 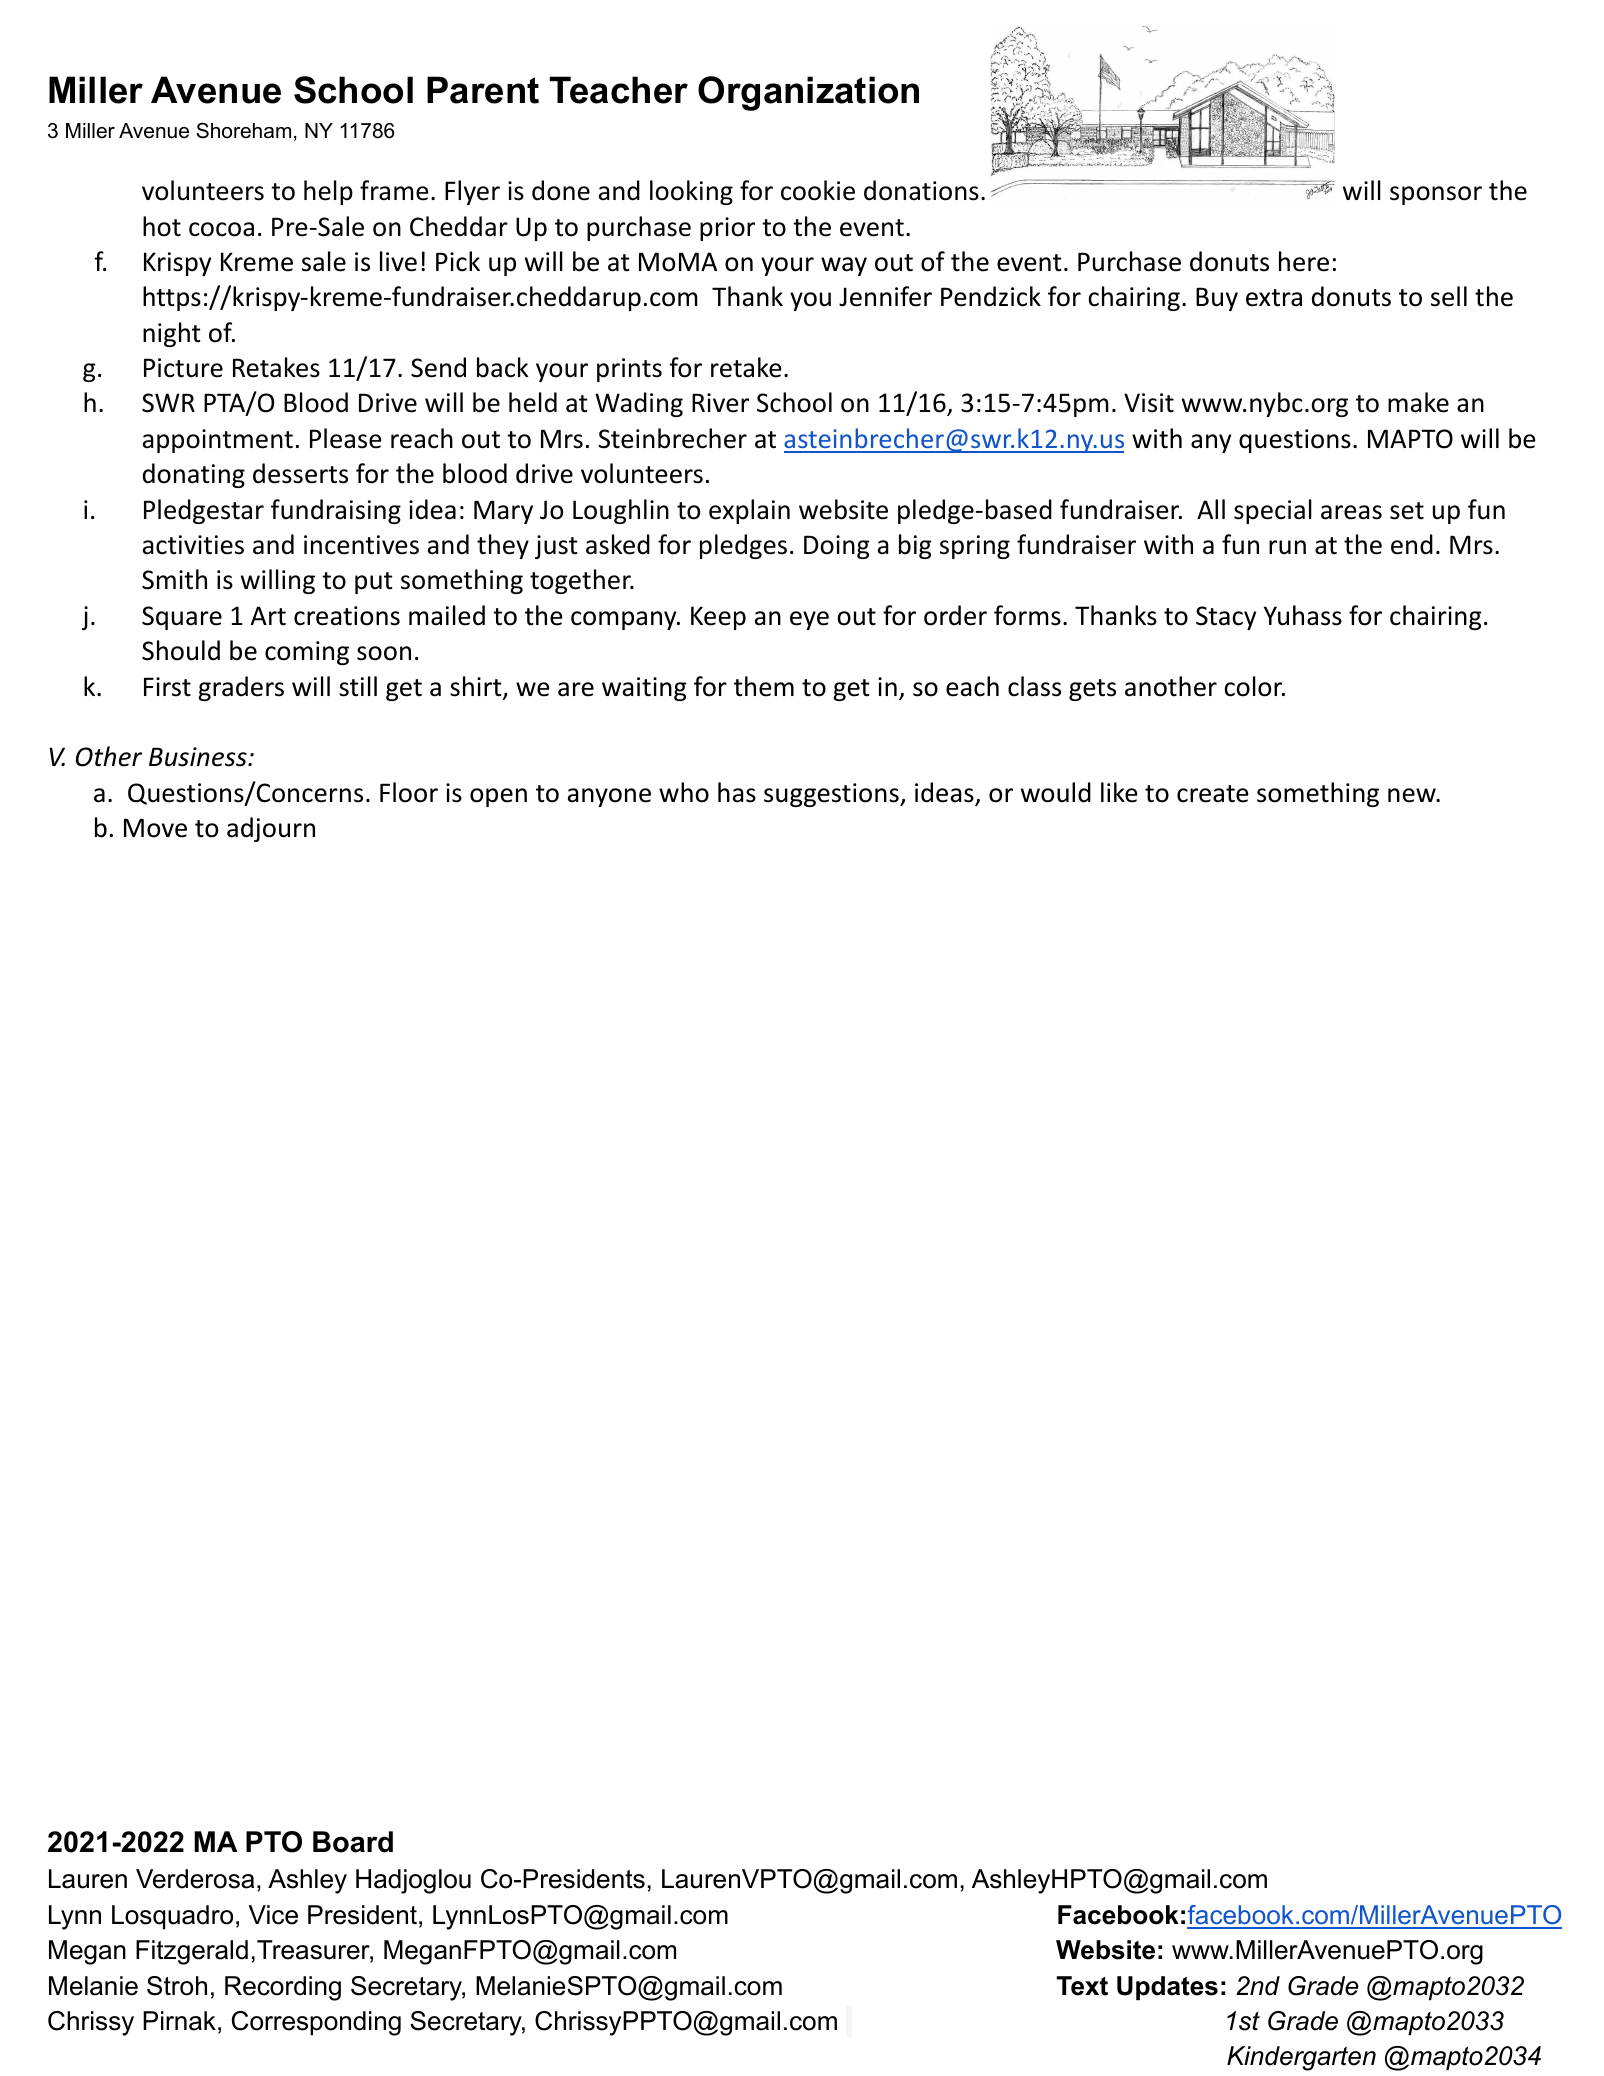 I want to click on suggestions, so click(x=832, y=795).
